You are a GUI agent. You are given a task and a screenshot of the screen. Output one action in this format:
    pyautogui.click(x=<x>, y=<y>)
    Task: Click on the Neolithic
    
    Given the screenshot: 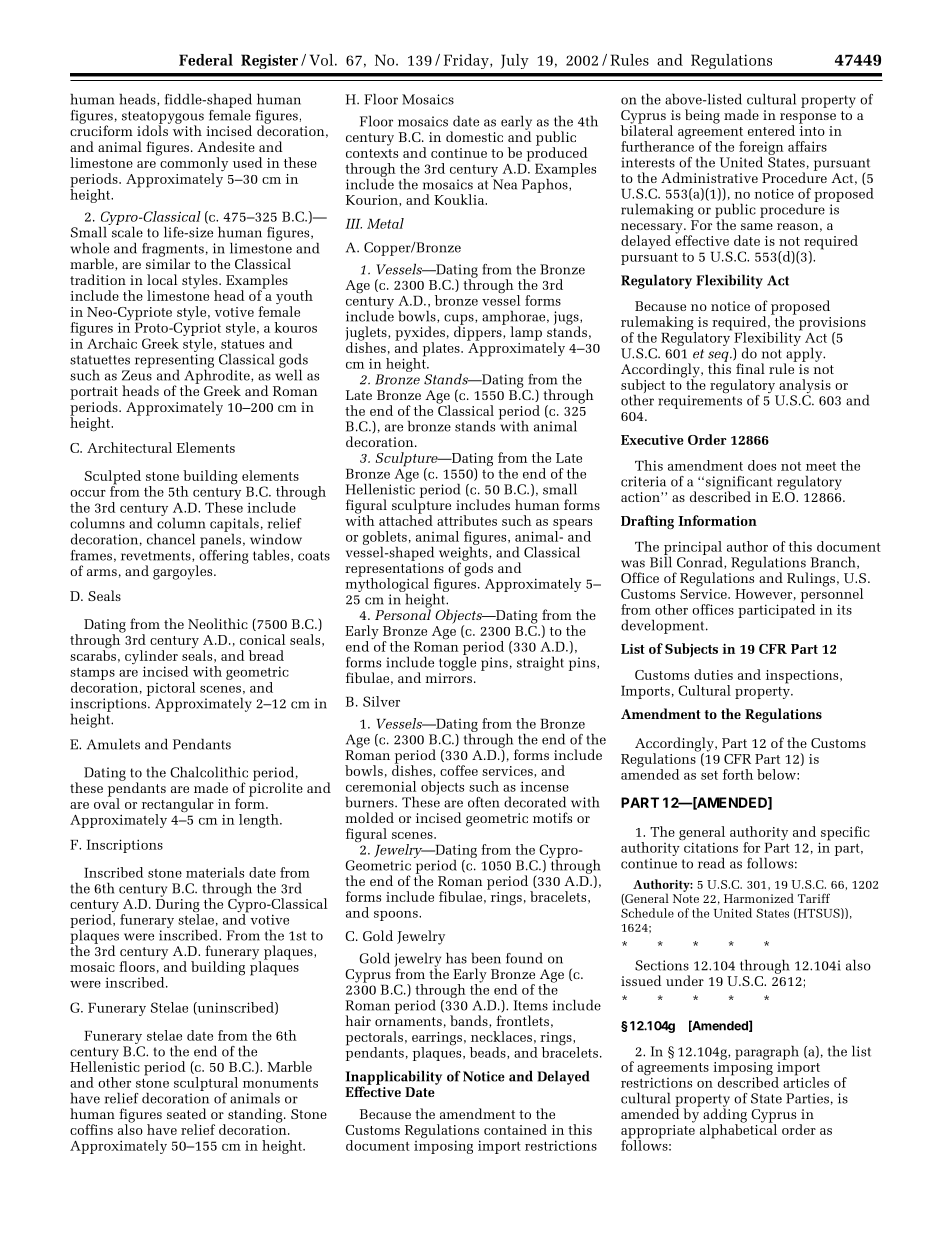 What is the action you would take?
    pyautogui.click(x=218, y=623)
